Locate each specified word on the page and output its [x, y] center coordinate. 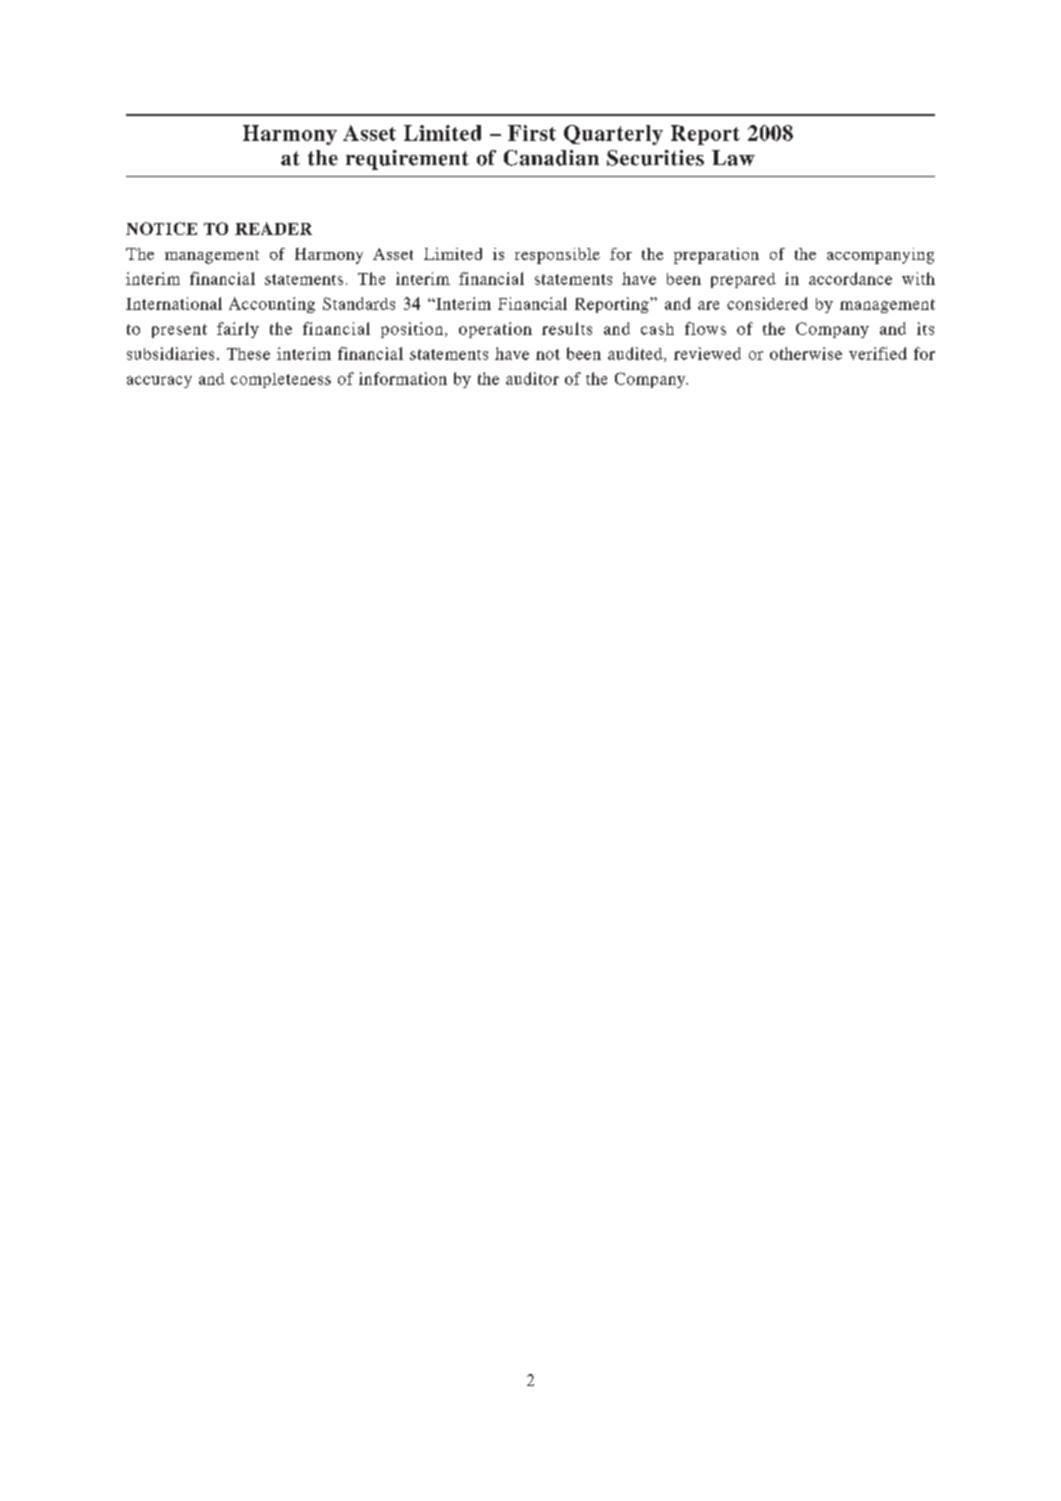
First [532, 133]
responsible [557, 256]
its [925, 328]
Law [733, 158]
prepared [743, 280]
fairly [238, 330]
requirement [407, 160]
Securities [655, 158]
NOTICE [161, 228]
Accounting [272, 305]
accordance [850, 278]
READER [273, 228]
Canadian [551, 158]
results [567, 328]
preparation [716, 256]
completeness [281, 380]
